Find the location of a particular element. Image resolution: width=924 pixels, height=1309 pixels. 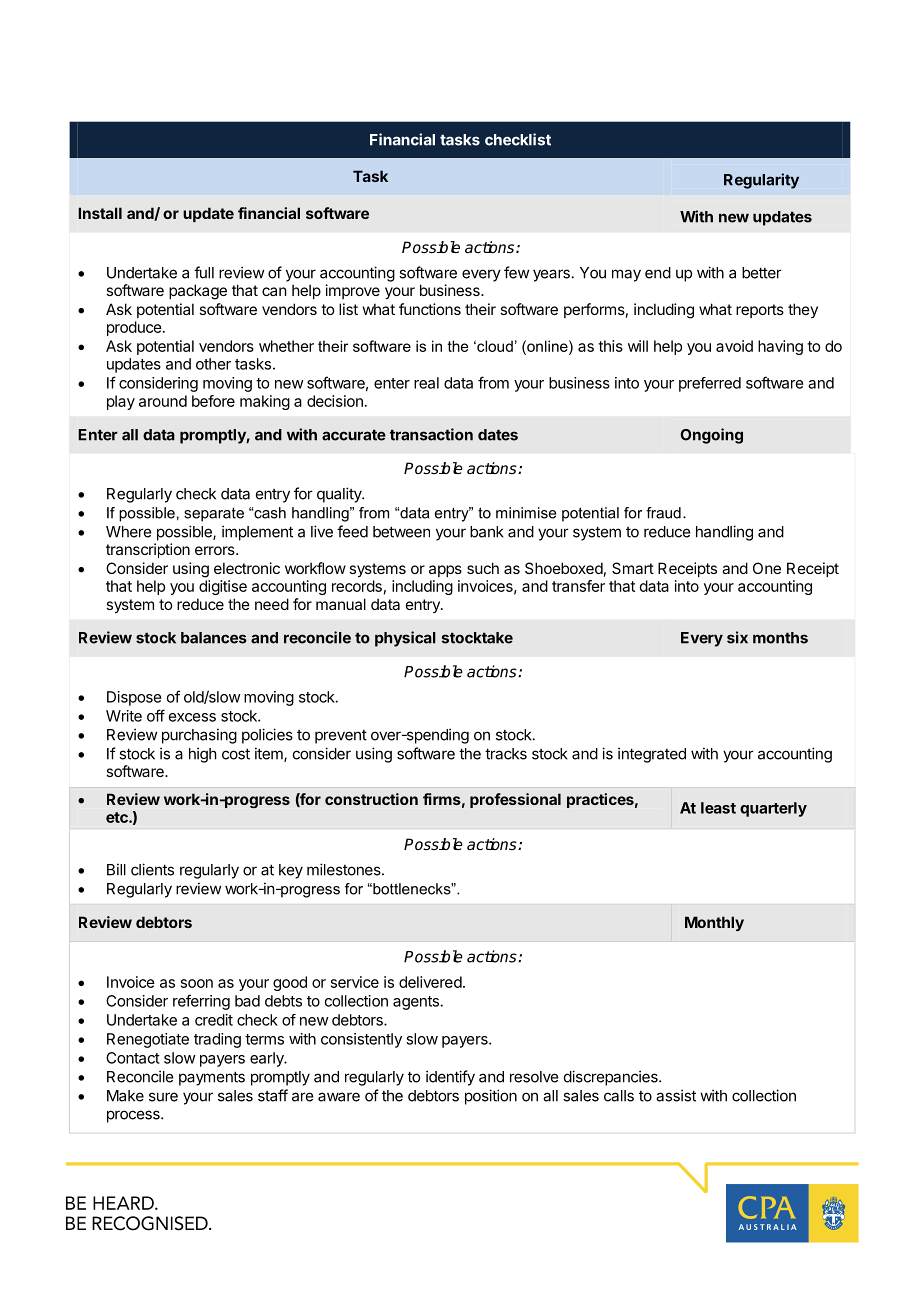

six is located at coordinates (737, 637).
